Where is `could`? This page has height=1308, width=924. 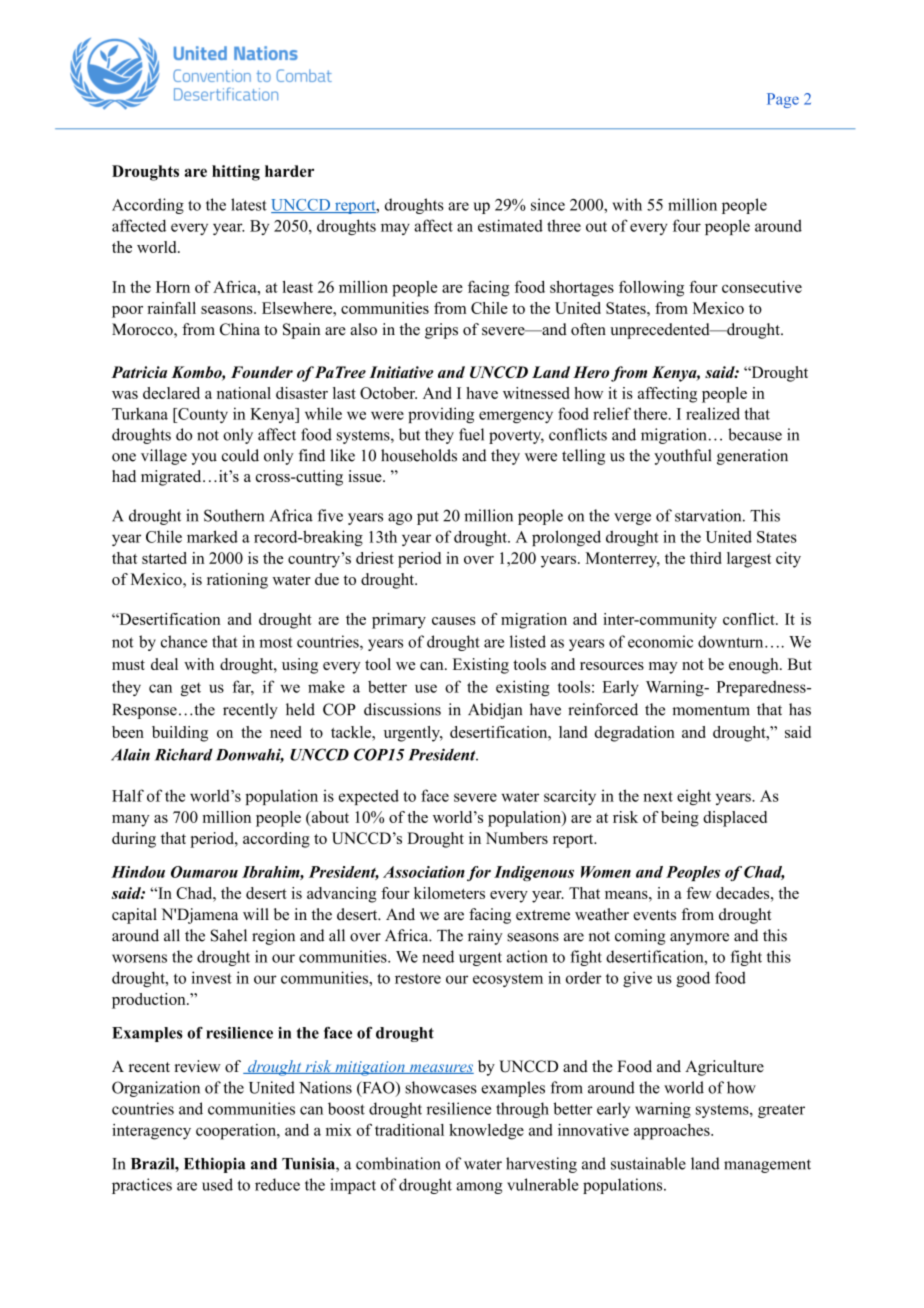 could is located at coordinates (240, 455).
